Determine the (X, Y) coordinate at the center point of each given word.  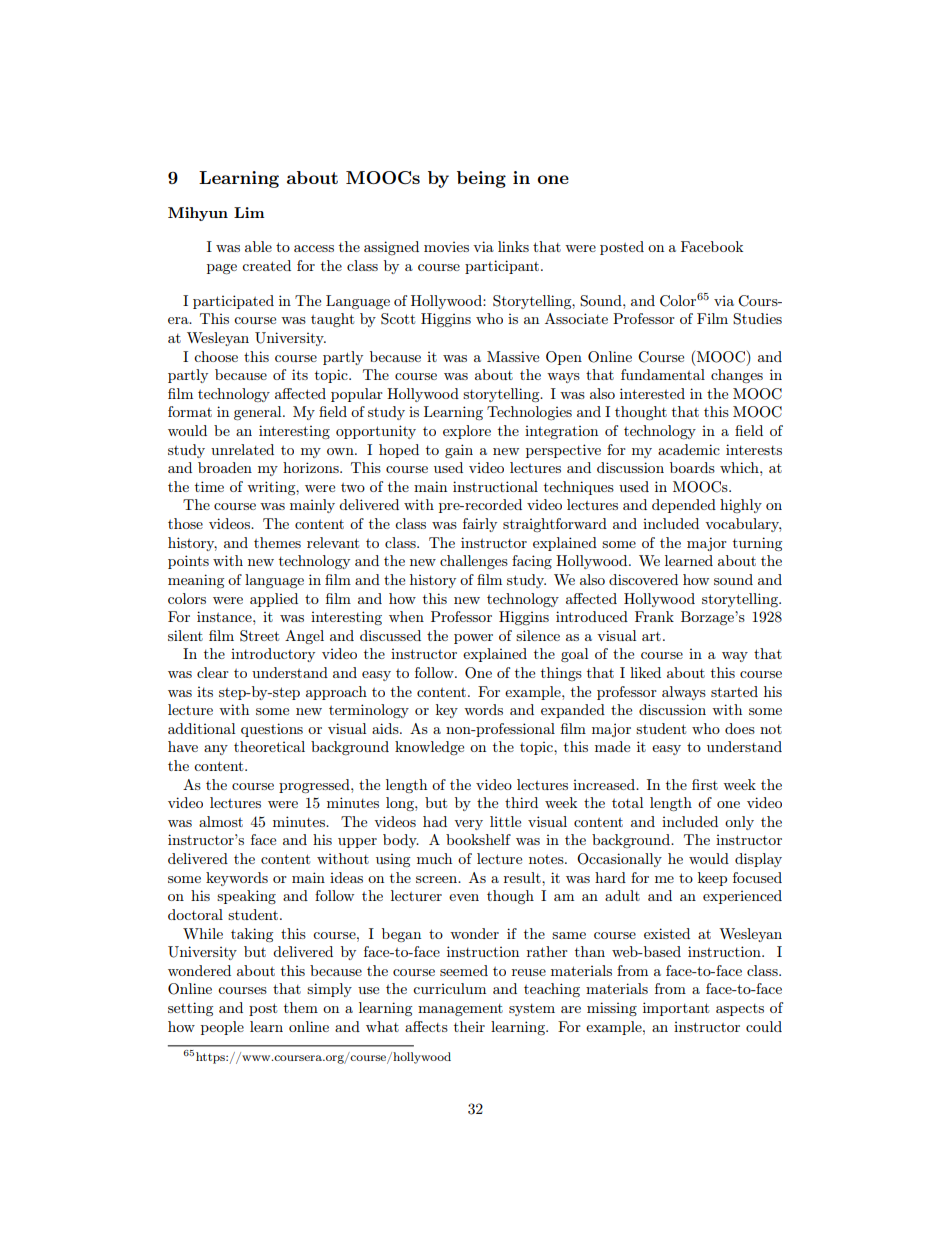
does (740, 728)
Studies (757, 319)
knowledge (429, 748)
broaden (225, 467)
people (222, 1028)
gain (459, 451)
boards (692, 467)
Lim (249, 212)
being (481, 179)
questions (272, 730)
